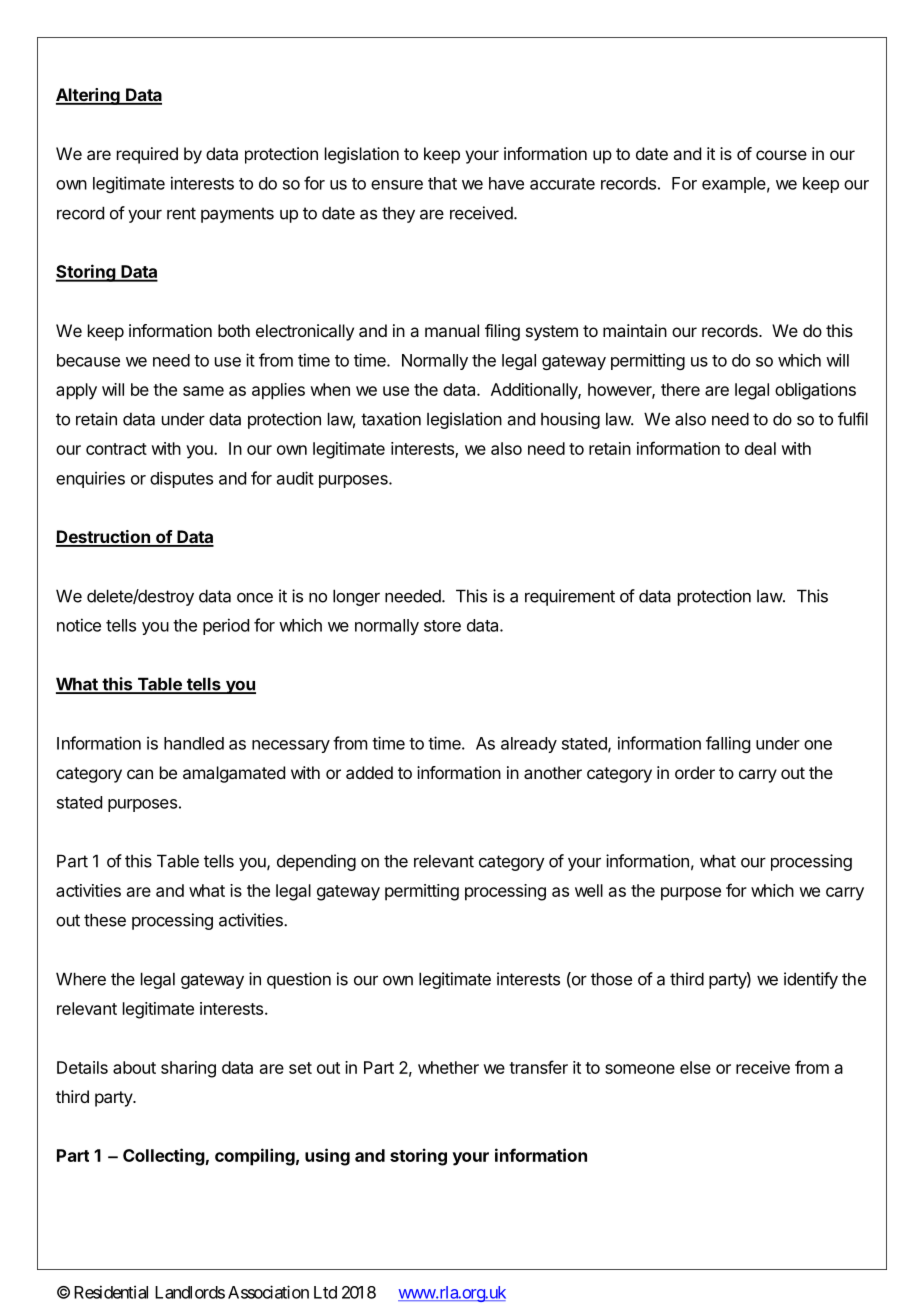 The height and width of the page is (1307, 924). What do you see at coordinates (815, 391) in the page?
I see `obligations` at bounding box center [815, 391].
